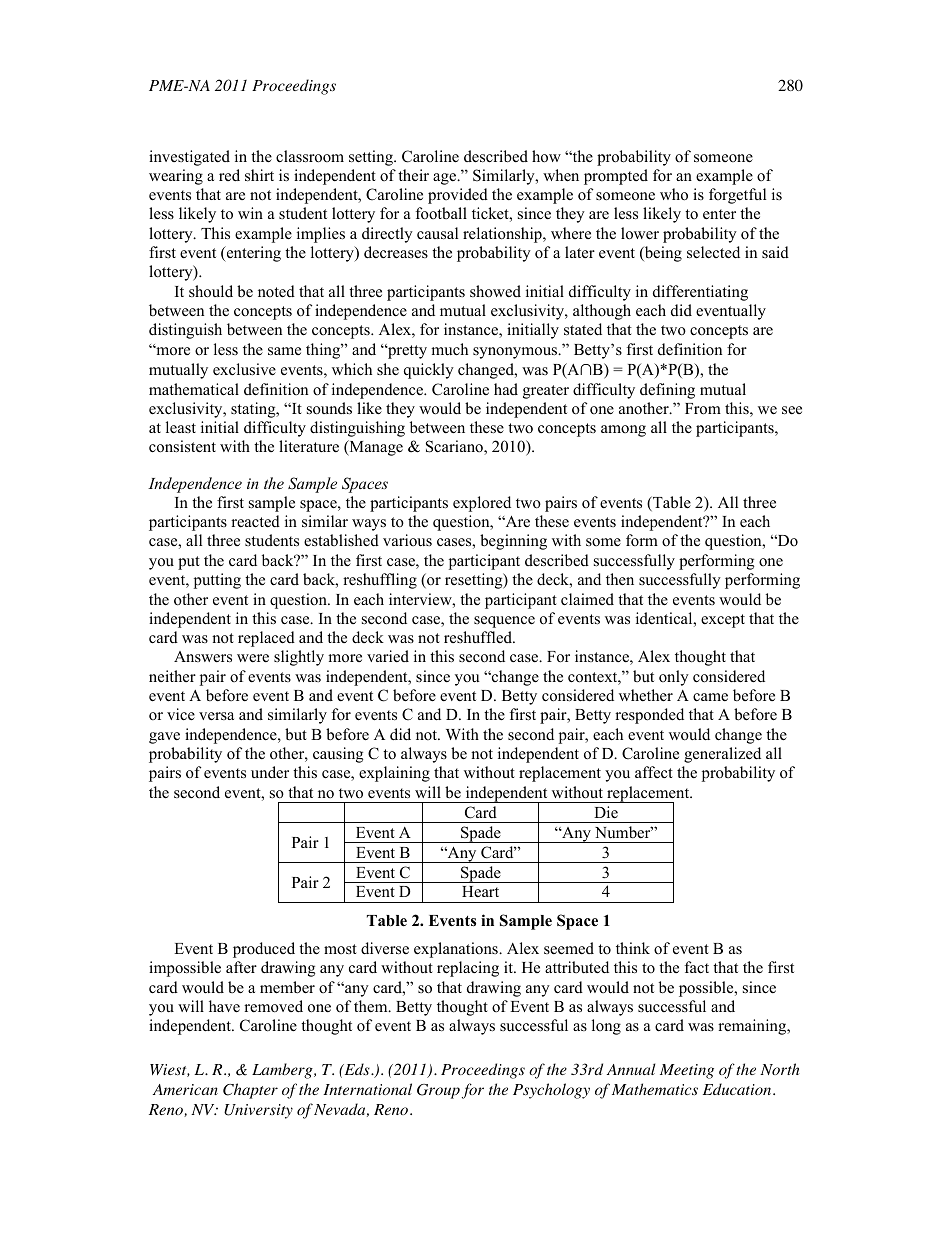 This page has width=952, height=1233. What do you see at coordinates (458, 196) in the page?
I see `provided` at bounding box center [458, 196].
